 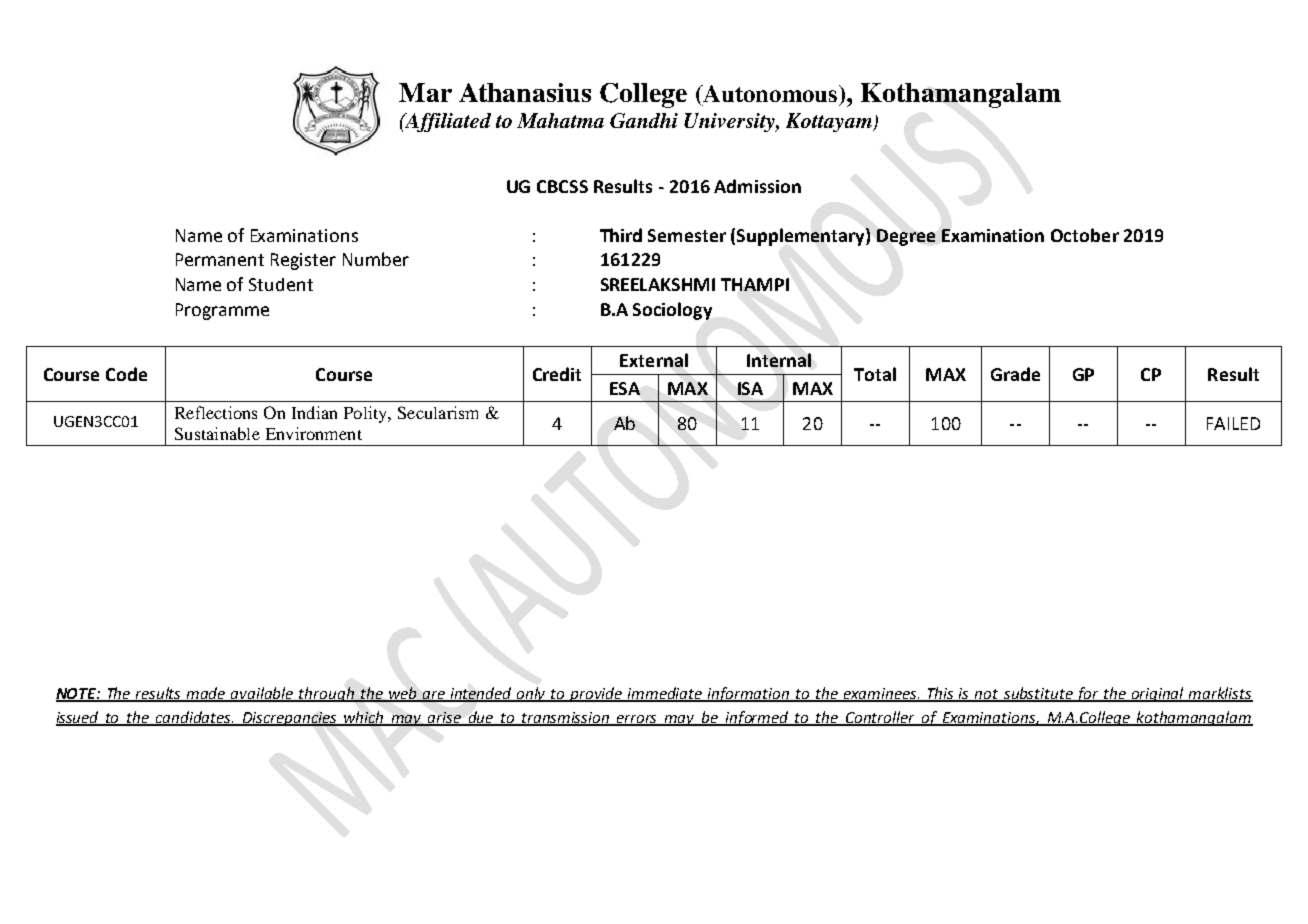 I want to click on Affiliated, so click(x=447, y=122).
